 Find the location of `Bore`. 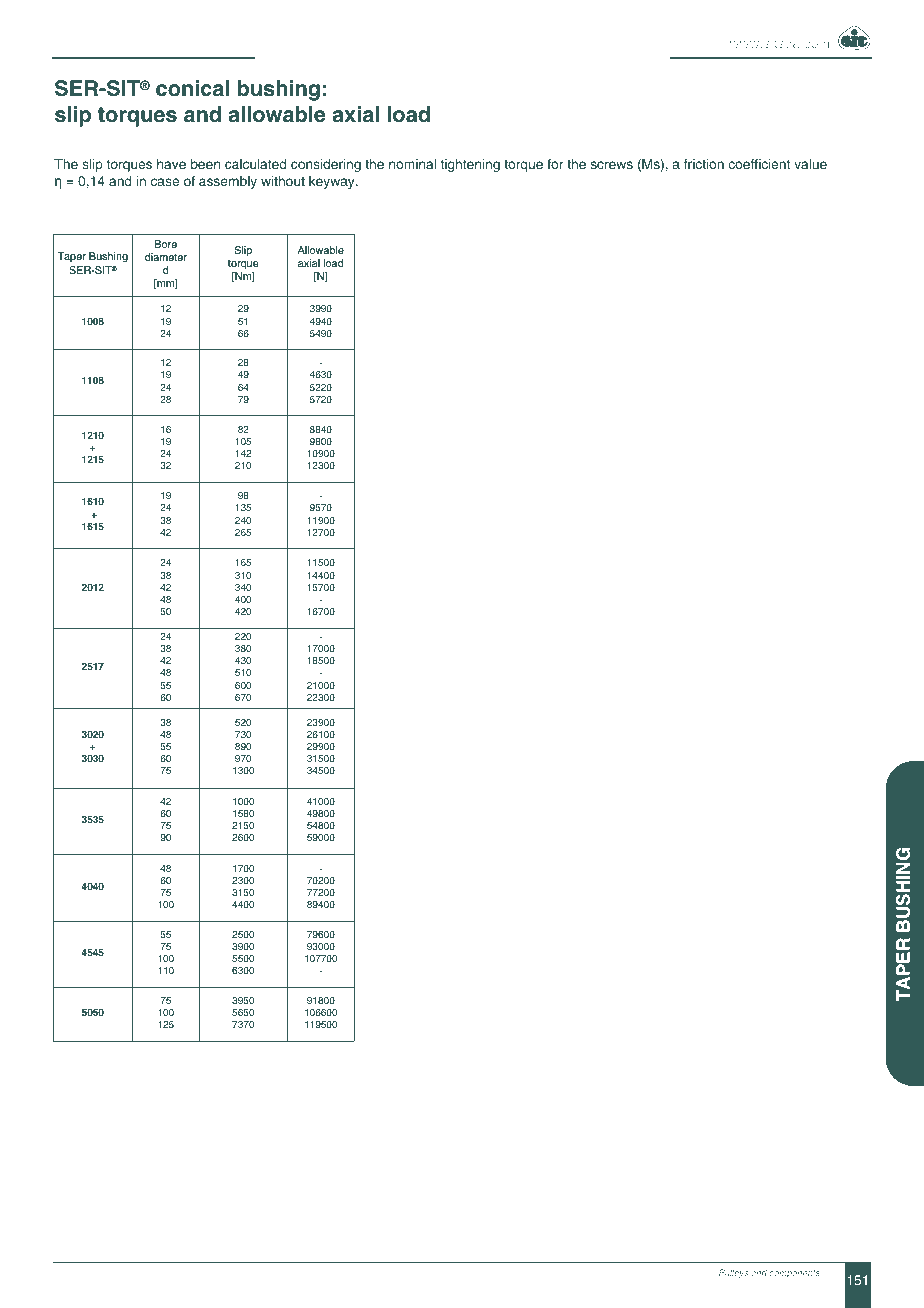

Bore is located at coordinates (166, 244).
